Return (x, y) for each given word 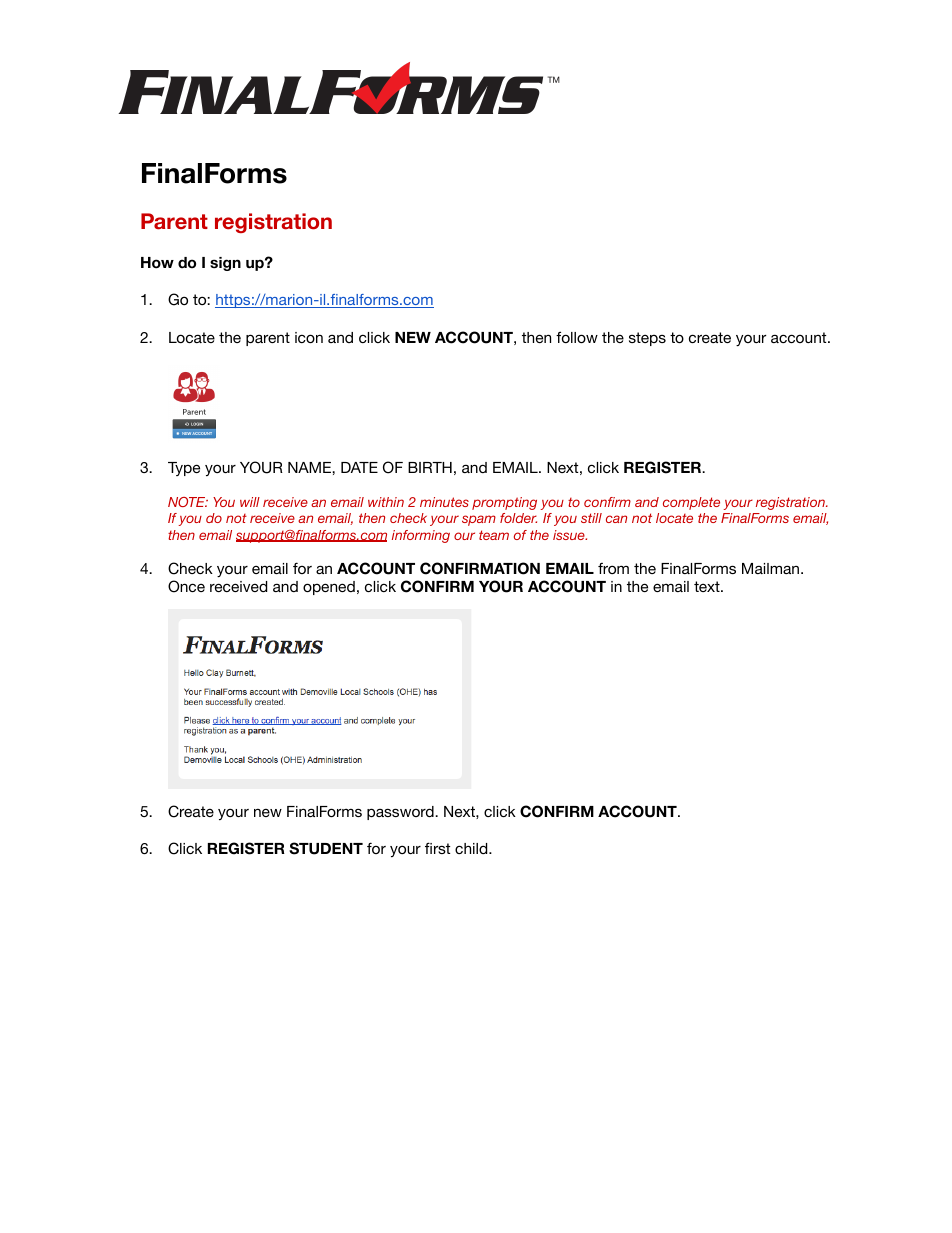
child (472, 848)
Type (184, 469)
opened (329, 588)
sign (225, 264)
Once (186, 586)
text (708, 586)
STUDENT (326, 848)
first (437, 848)
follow (577, 337)
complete (691, 503)
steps (647, 339)
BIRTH (430, 467)
